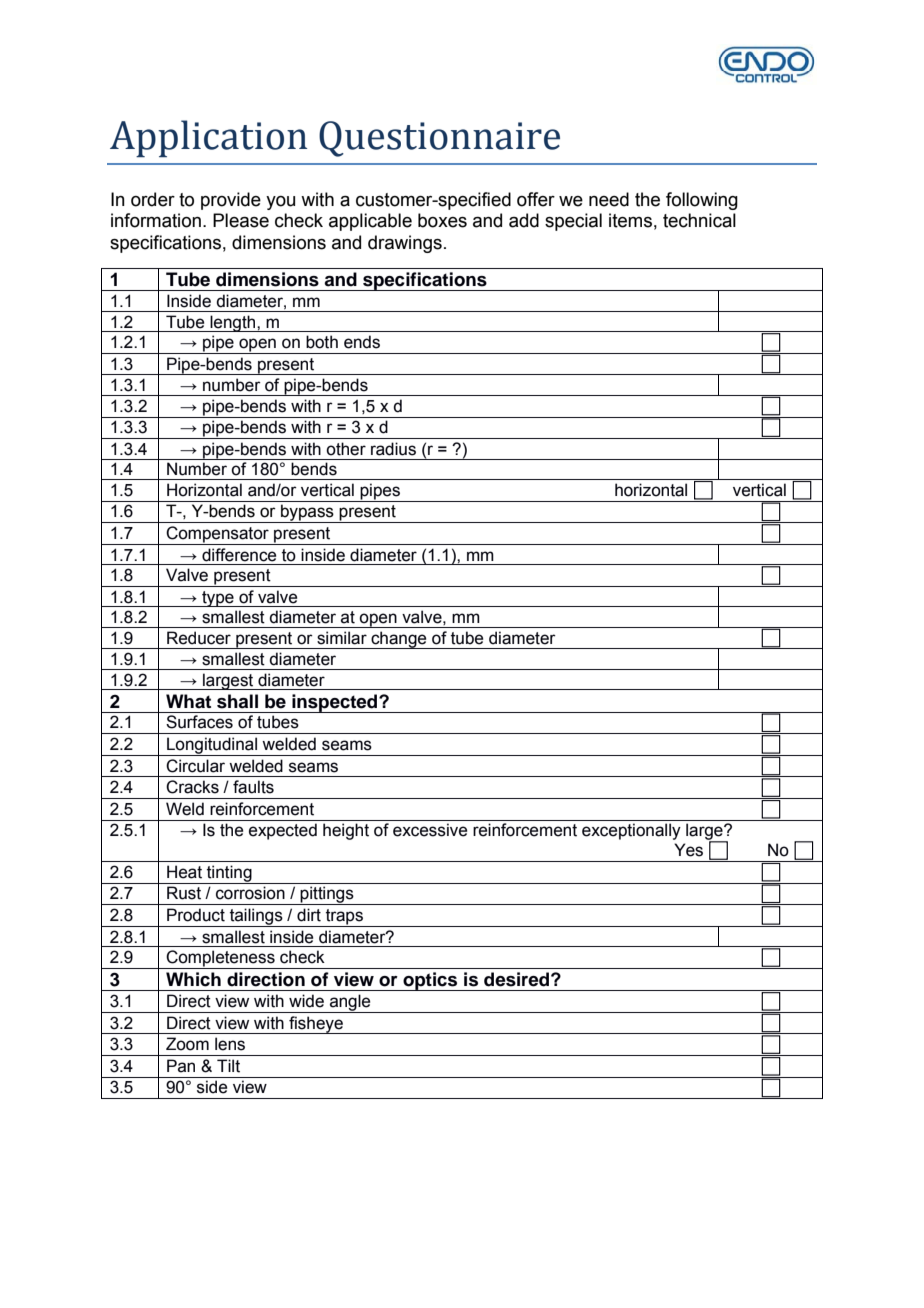 The width and height of the screenshot is (924, 1308). Describe the element at coordinates (322, 342) in the screenshot. I see `both` at that location.
